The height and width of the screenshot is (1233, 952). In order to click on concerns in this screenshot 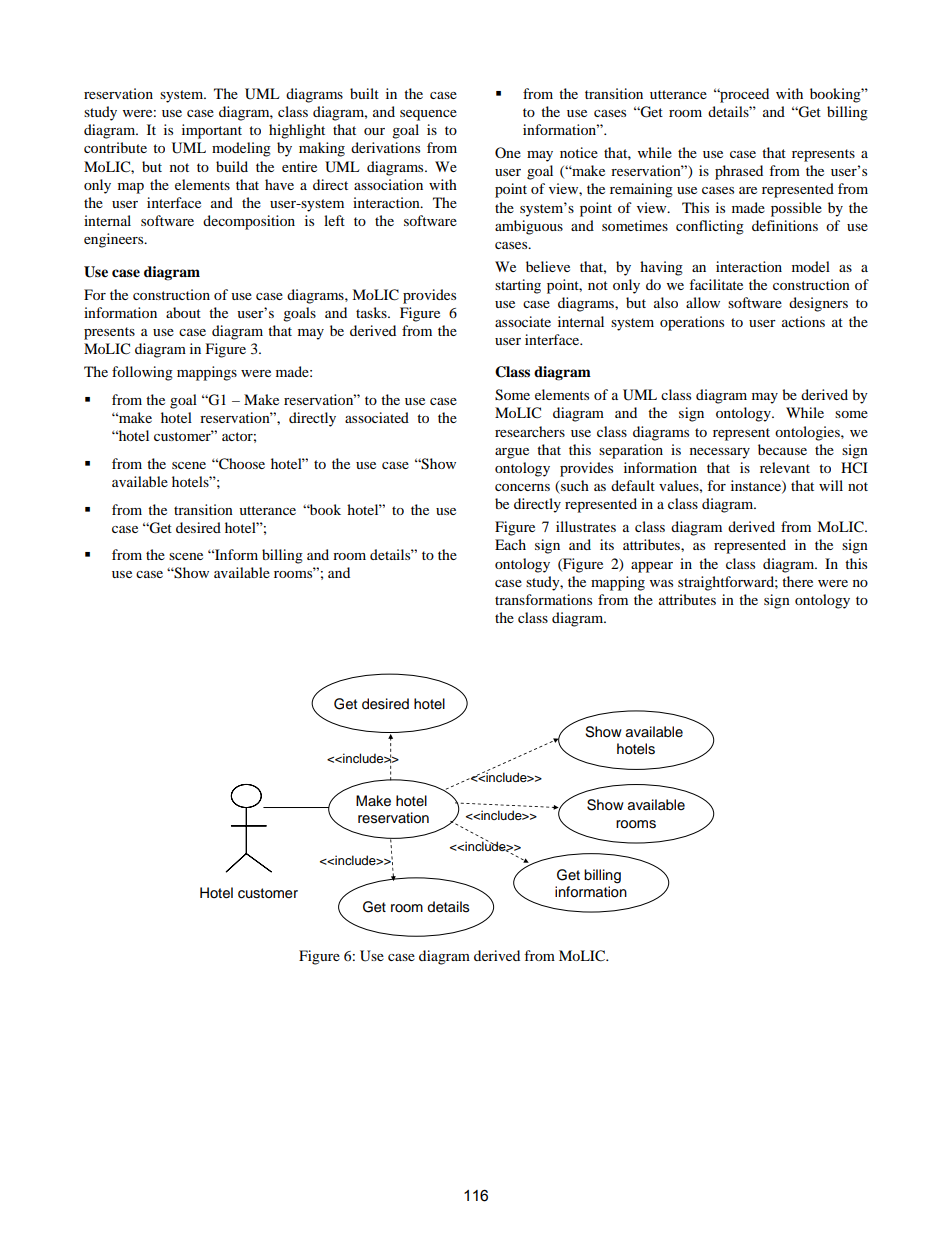, I will do `click(522, 487)`.
